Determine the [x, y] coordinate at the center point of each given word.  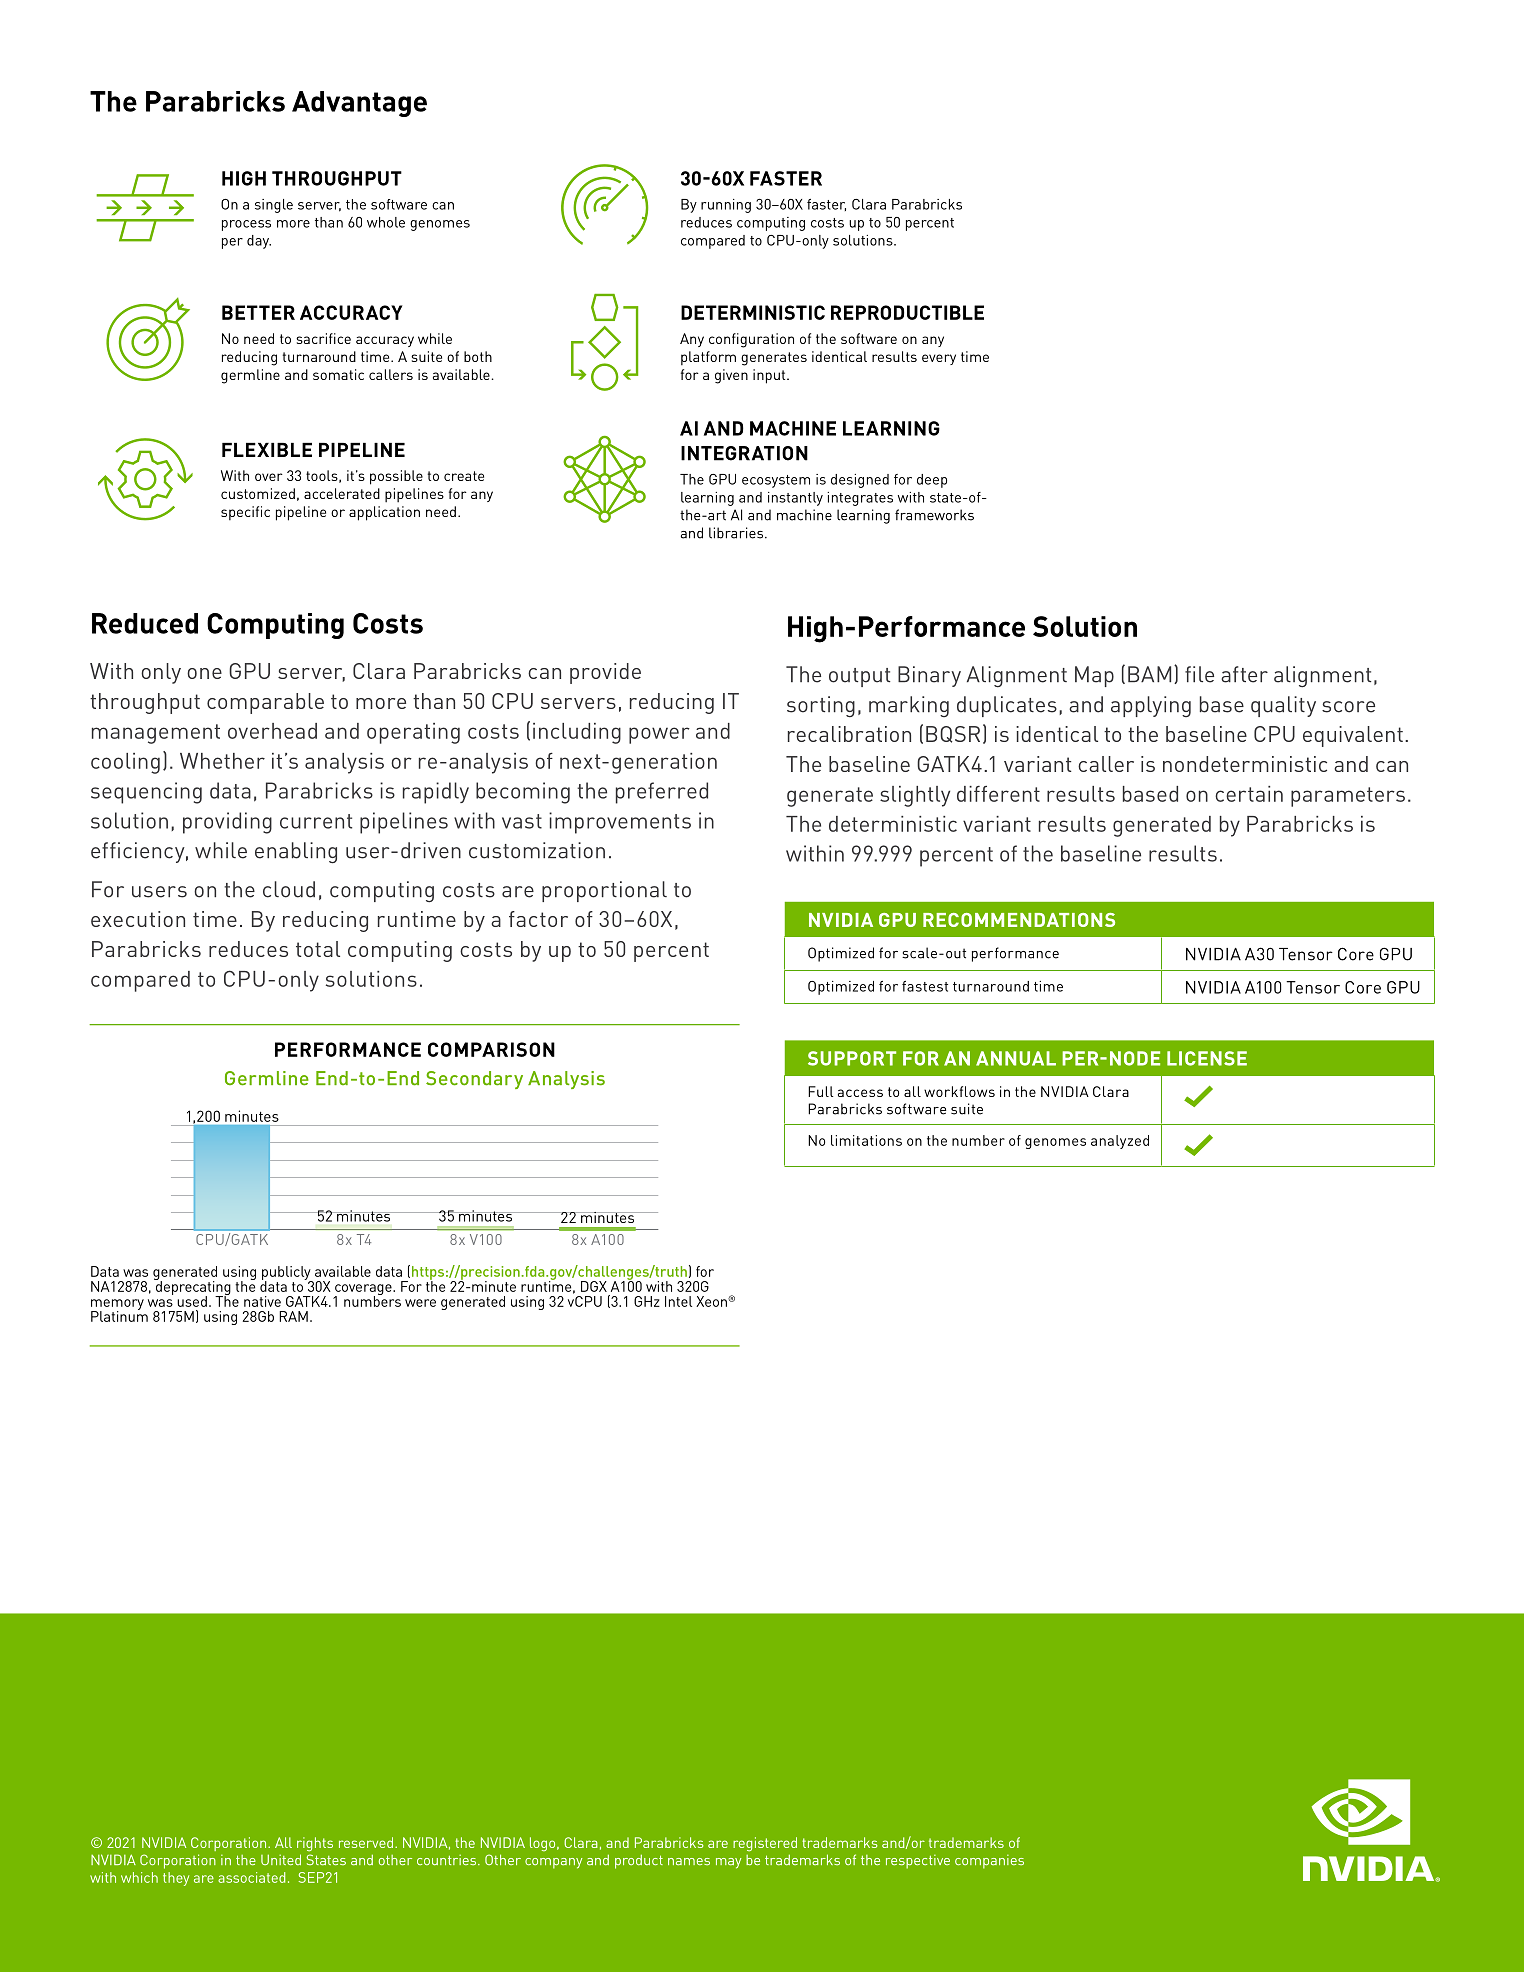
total [318, 949]
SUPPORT [852, 1058]
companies [989, 1862]
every [939, 359]
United [281, 1859]
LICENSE [1207, 1058]
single [274, 206]
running [726, 206]
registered [765, 1844]
